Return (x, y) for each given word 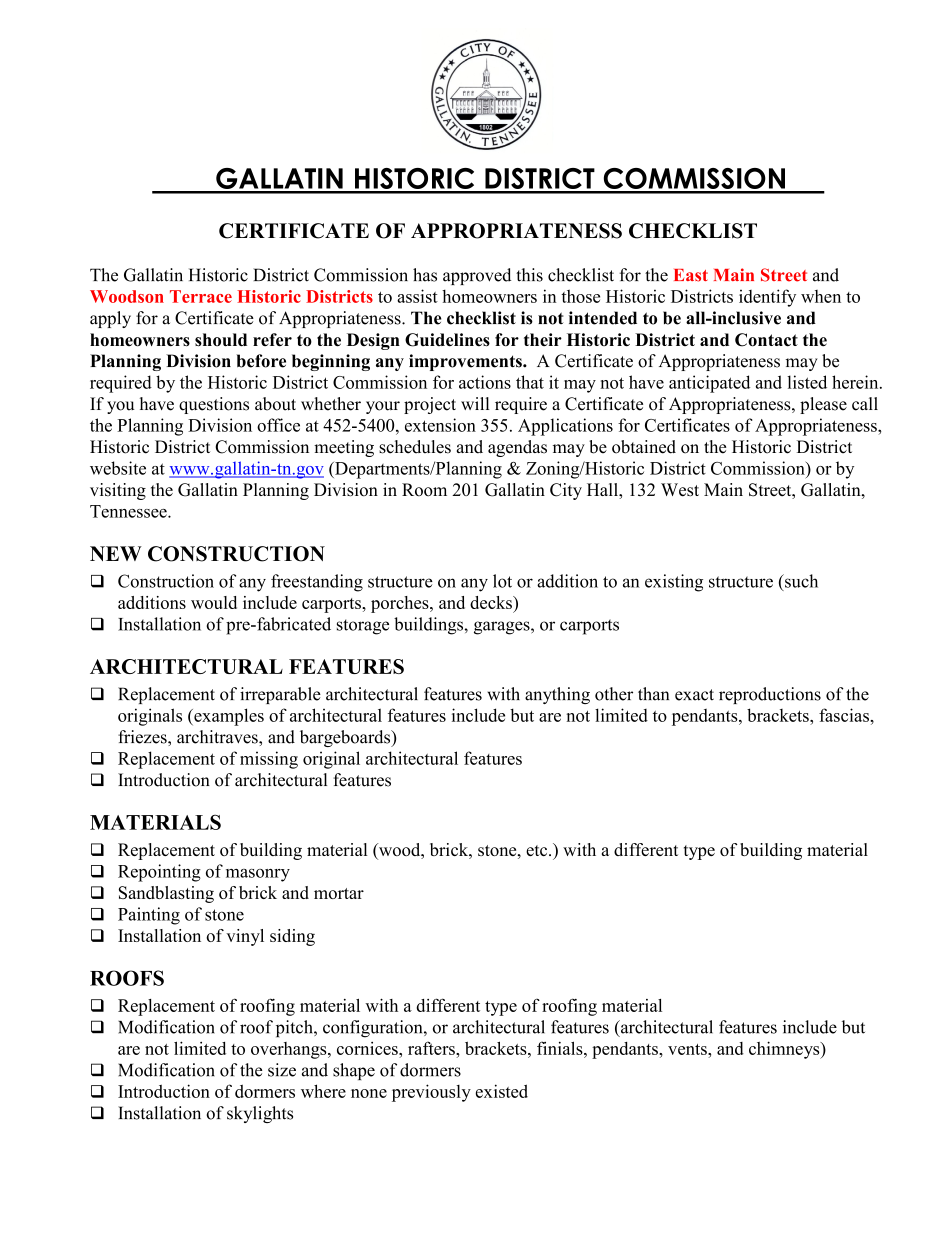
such (800, 581)
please (823, 405)
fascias (845, 715)
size (282, 1070)
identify (767, 298)
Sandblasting (166, 894)
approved (477, 276)
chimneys (785, 1050)
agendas (517, 448)
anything (557, 695)
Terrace (201, 296)
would (214, 602)
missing (269, 760)
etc (538, 850)
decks (492, 602)
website (118, 468)
